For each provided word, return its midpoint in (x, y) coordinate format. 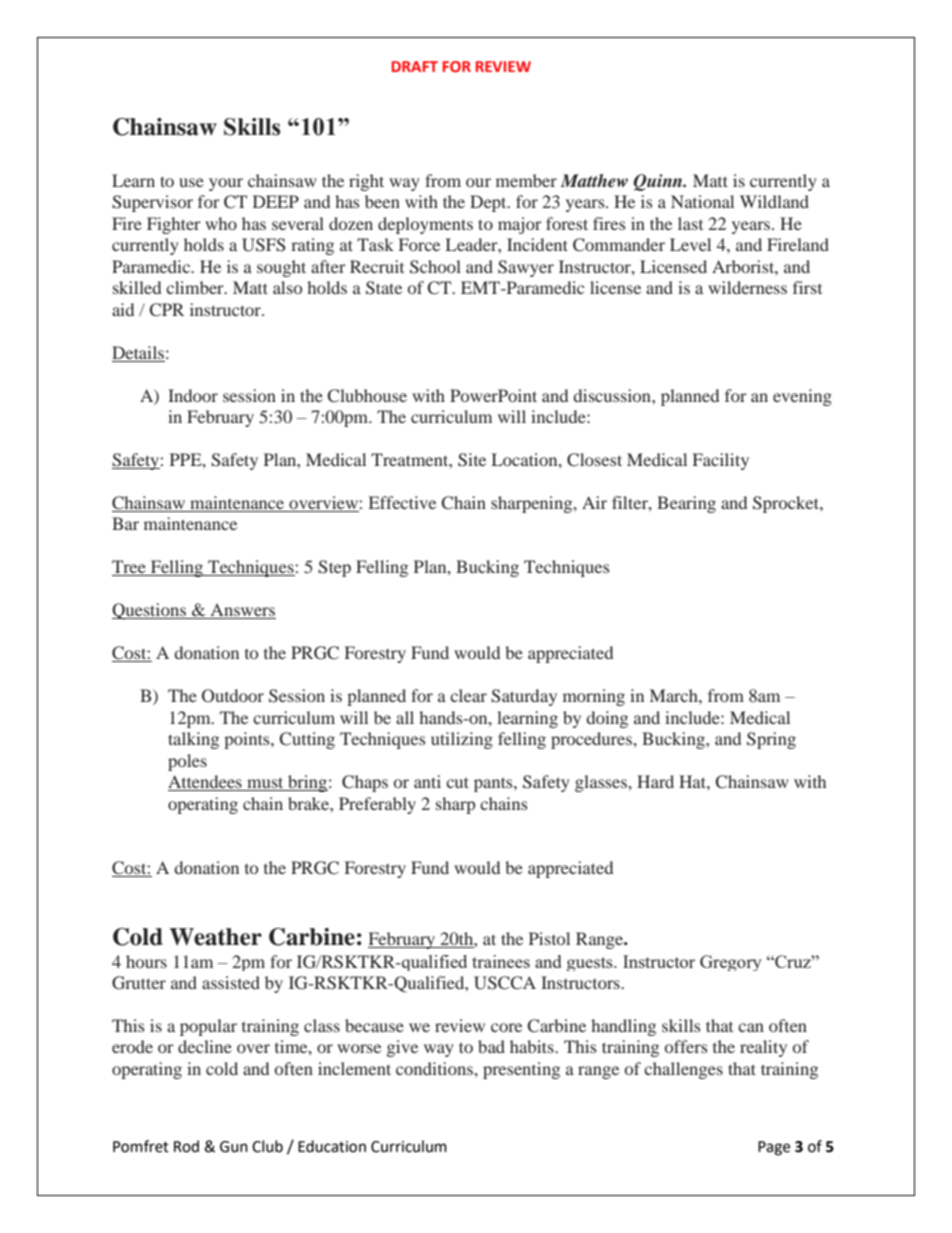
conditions (435, 1068)
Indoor (193, 395)
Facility (721, 461)
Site (472, 460)
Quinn (659, 182)
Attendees (206, 783)
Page (774, 1148)
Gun (234, 1147)
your (226, 184)
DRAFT (415, 66)
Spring (771, 740)
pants (494, 784)
